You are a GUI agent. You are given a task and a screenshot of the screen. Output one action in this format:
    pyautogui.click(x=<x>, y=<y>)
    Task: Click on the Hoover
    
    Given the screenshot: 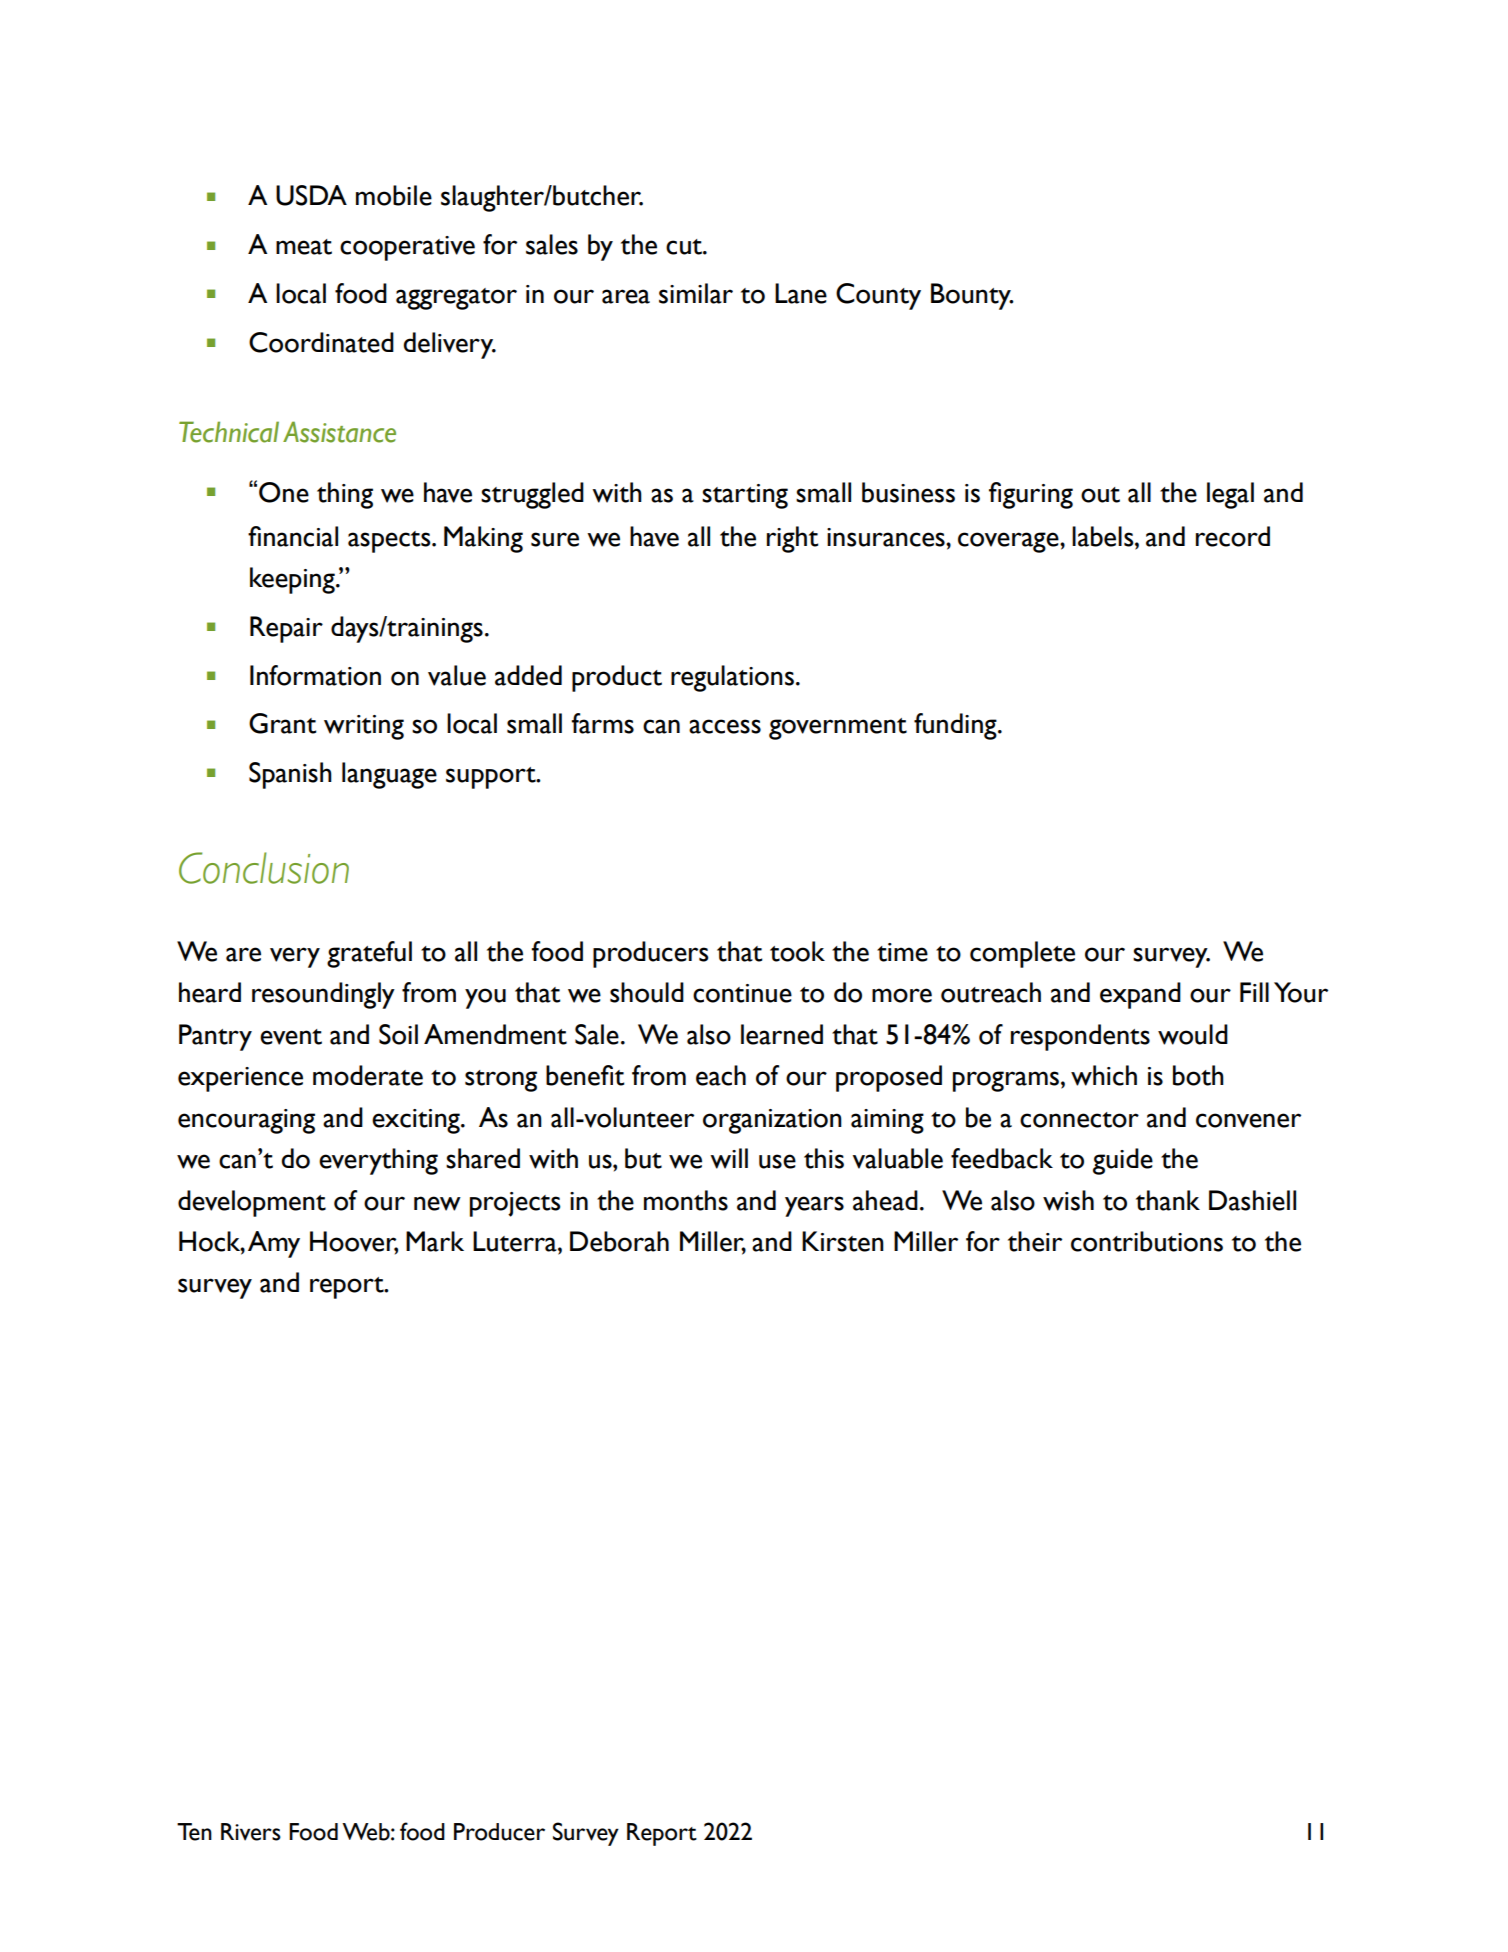 What is the action you would take?
    pyautogui.click(x=354, y=1242)
